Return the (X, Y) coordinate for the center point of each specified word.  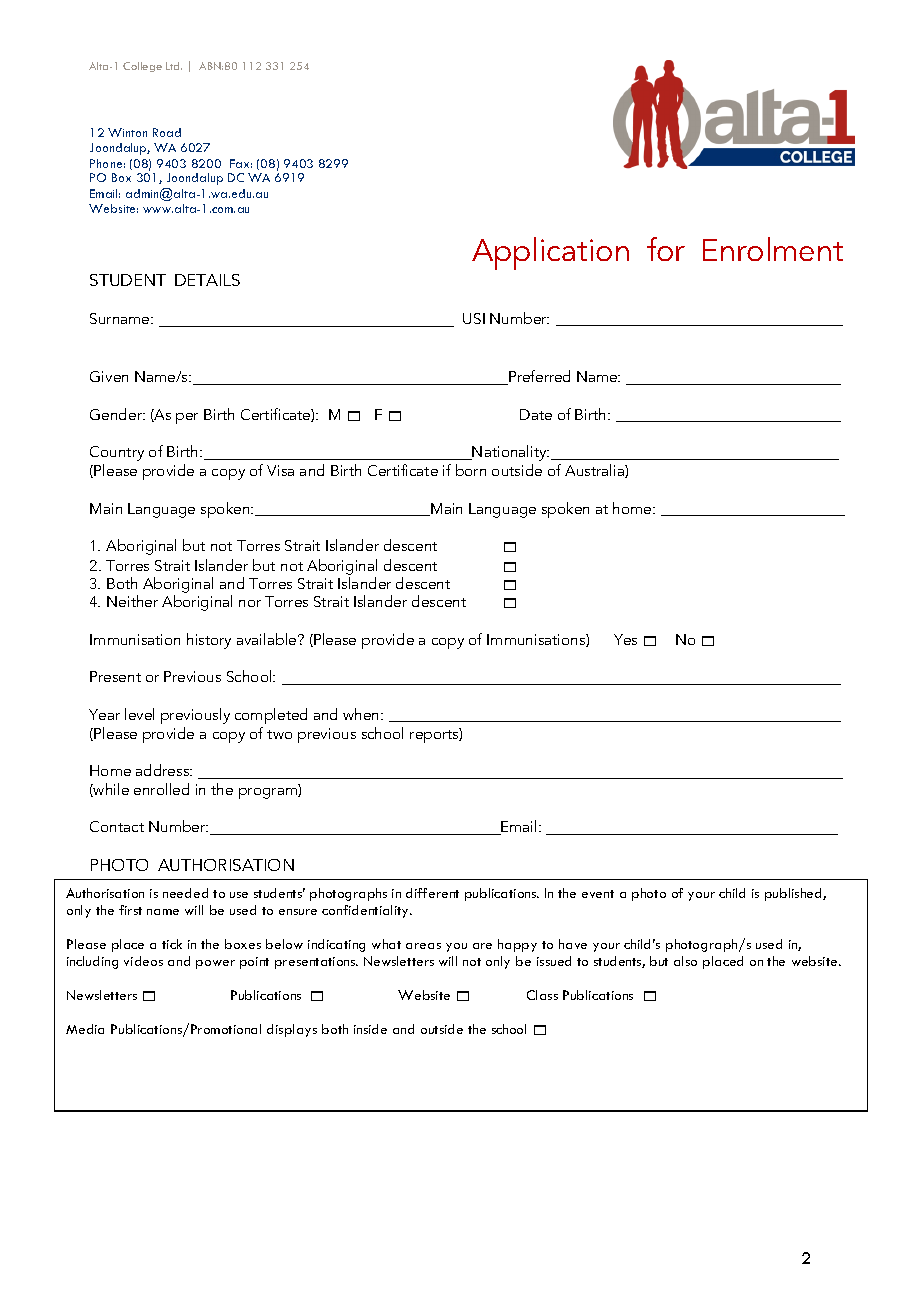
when (362, 714)
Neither (132, 601)
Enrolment (773, 249)
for (666, 249)
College (142, 67)
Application (550, 253)
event (598, 894)
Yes (625, 639)
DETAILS (207, 280)
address (164, 770)
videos (143, 961)
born (471, 470)
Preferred (538, 377)
